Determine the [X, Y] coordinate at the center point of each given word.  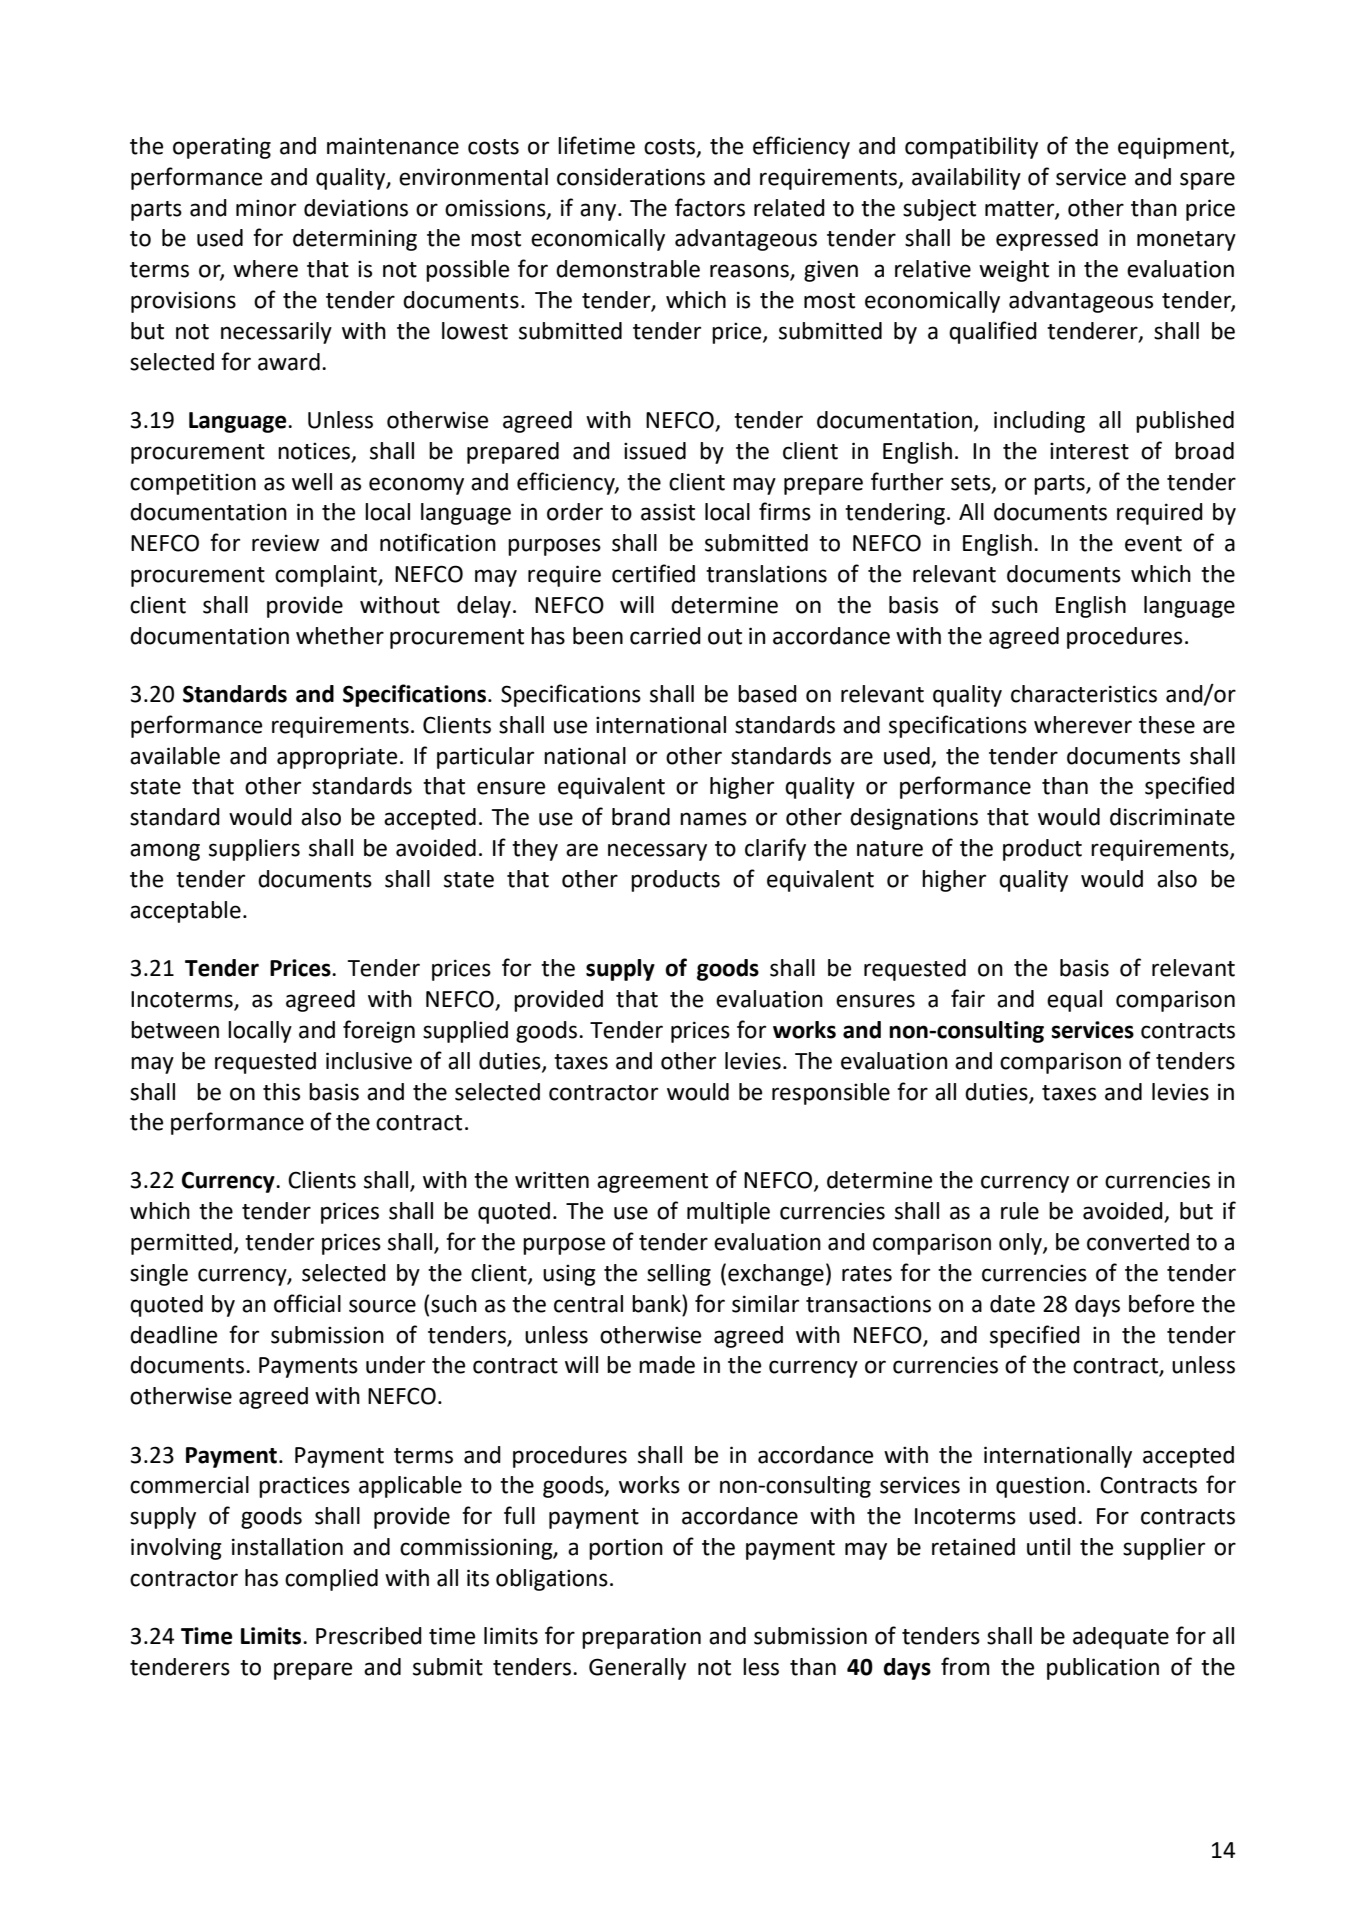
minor [266, 208]
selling [679, 1275]
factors [710, 207]
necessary [657, 852]
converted [1138, 1242]
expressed [1047, 240]
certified [653, 573]
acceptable [185, 912]
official [307, 1303]
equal [1074, 1001]
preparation [641, 1638]
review [285, 543]
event [1153, 544]
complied [331, 1580]
